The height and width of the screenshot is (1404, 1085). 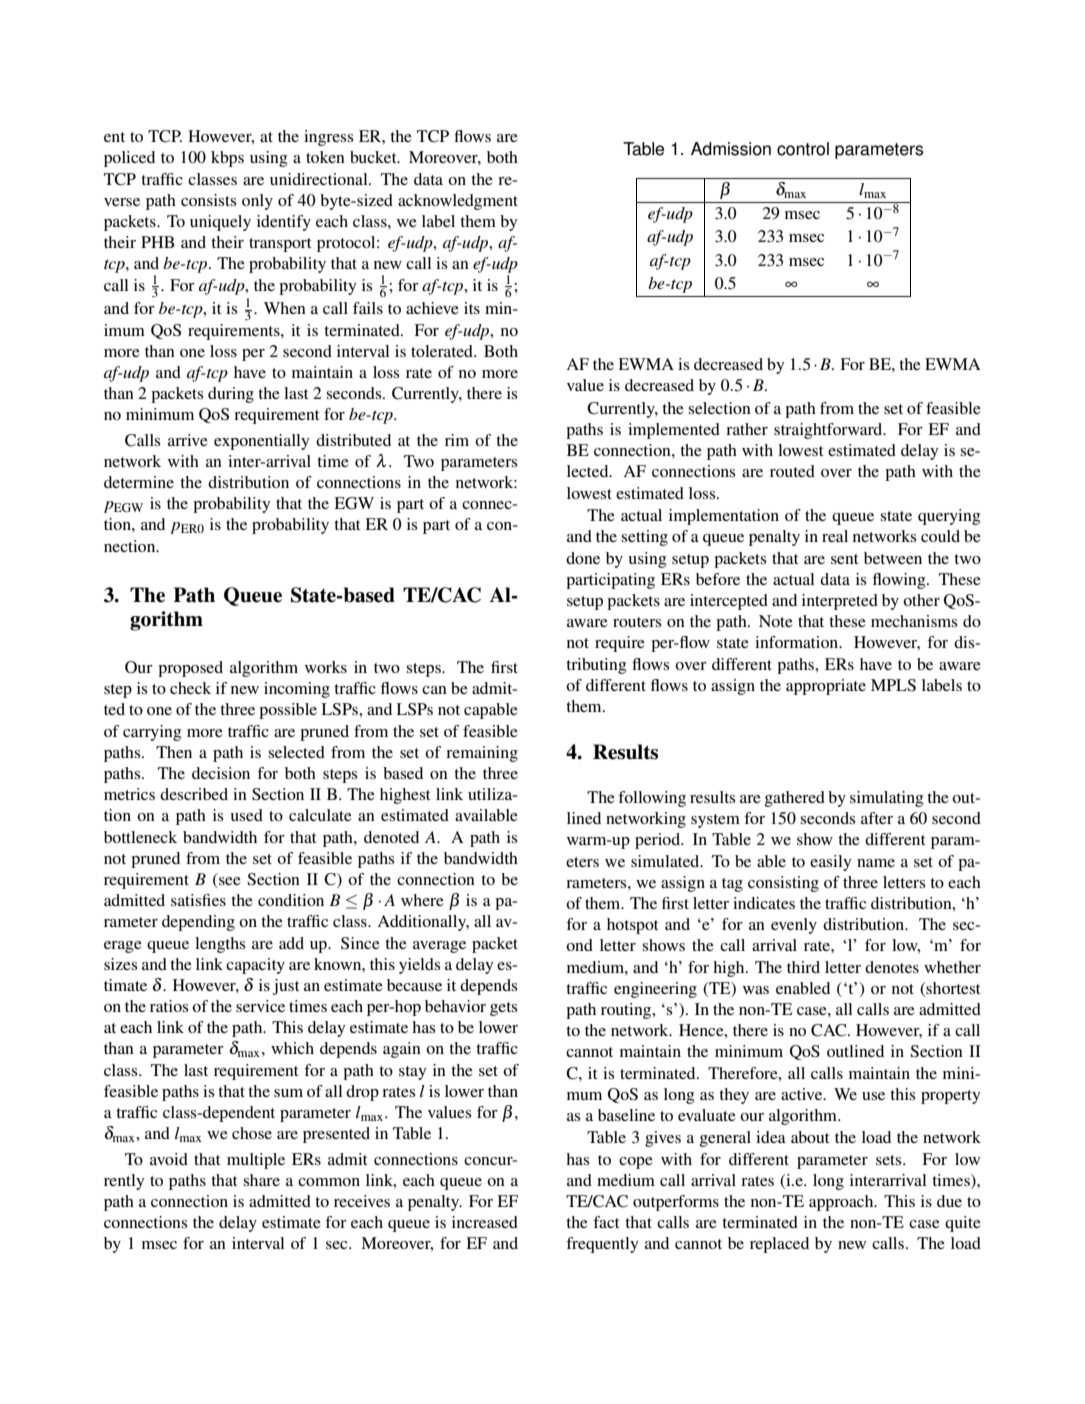 I want to click on control, so click(x=803, y=149).
